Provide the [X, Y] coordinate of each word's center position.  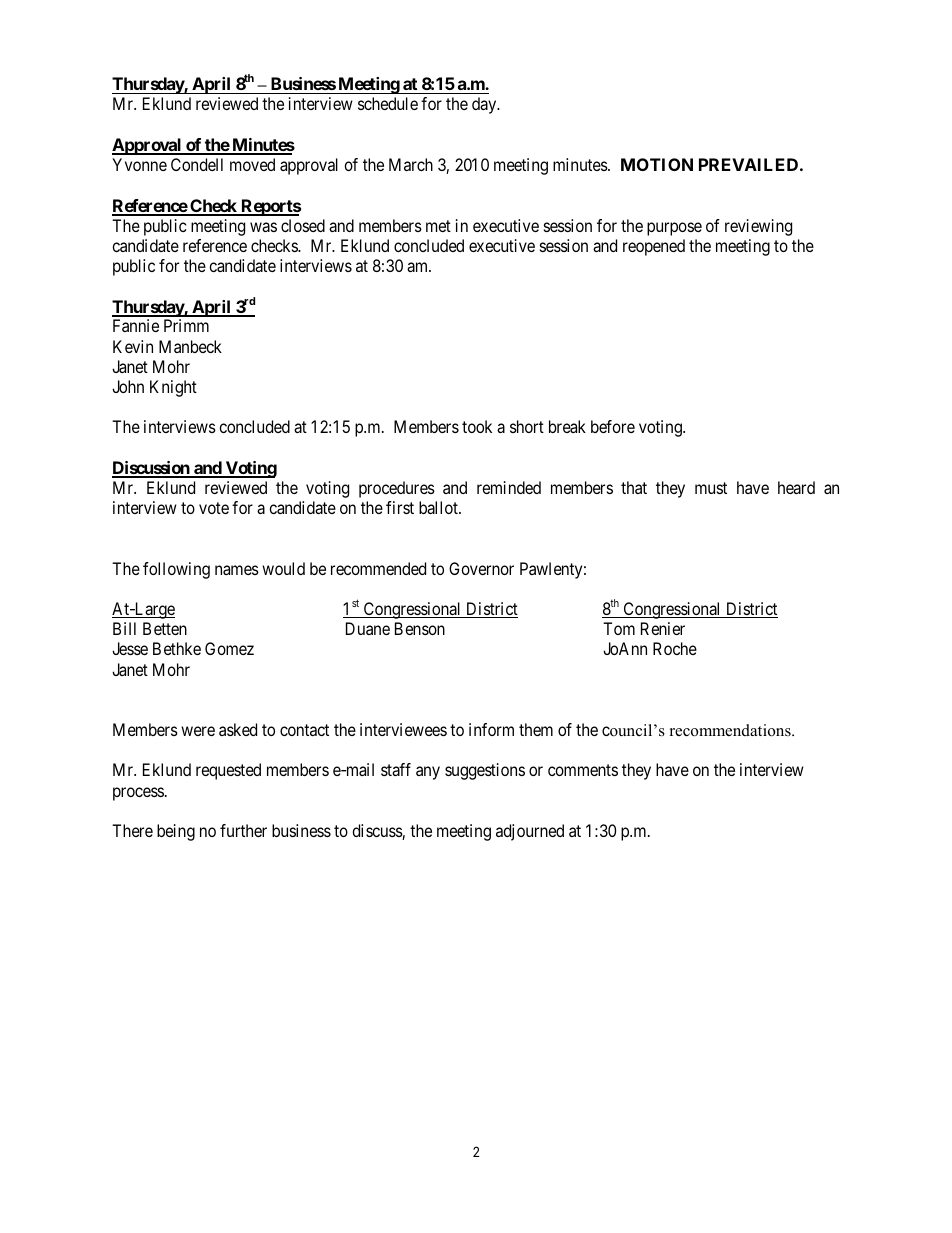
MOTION [657, 164]
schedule [388, 103]
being [176, 832]
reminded [509, 487]
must [711, 488]
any [428, 773]
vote [214, 508]
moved [252, 164]
